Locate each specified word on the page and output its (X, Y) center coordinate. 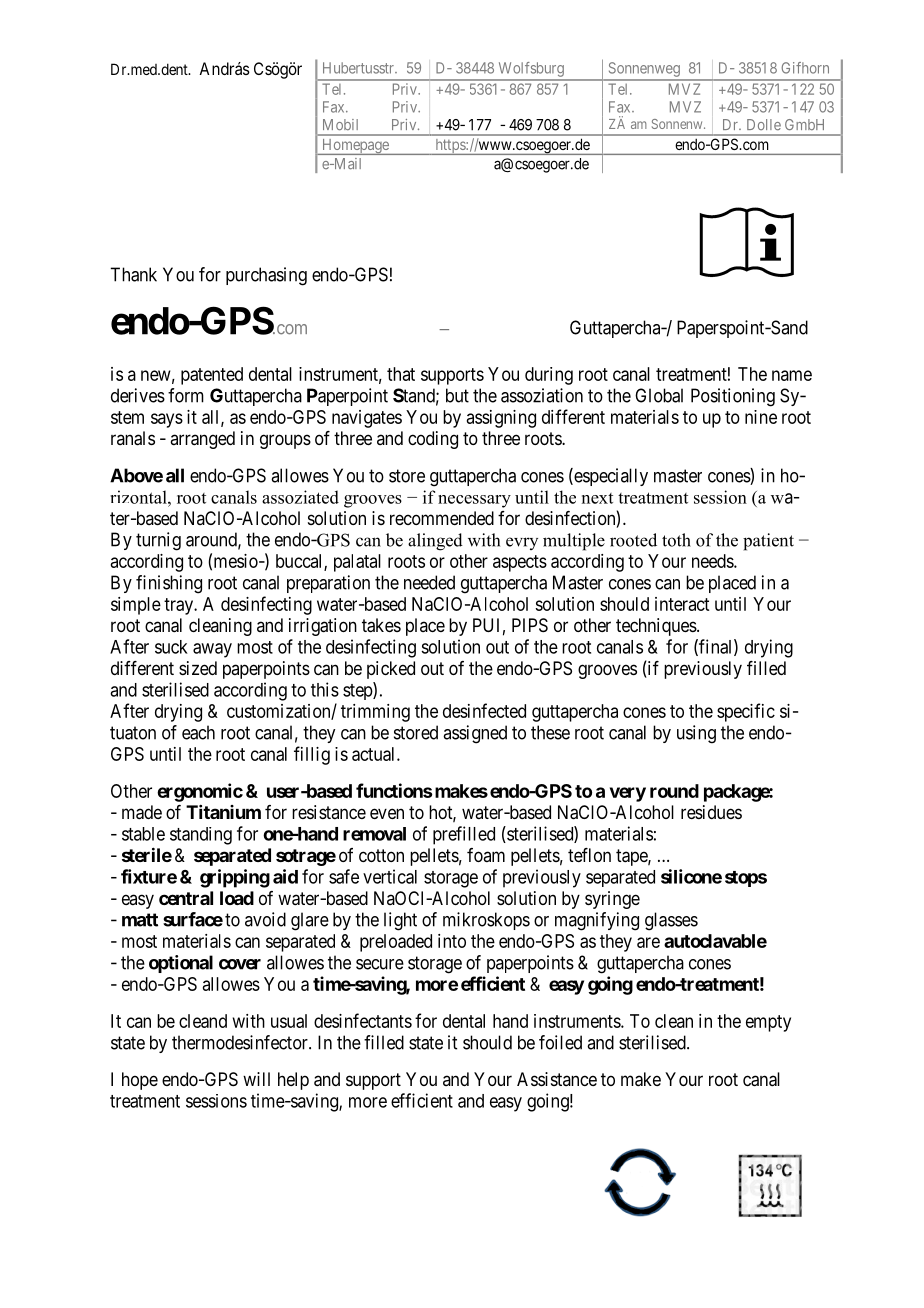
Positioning (733, 397)
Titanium (223, 812)
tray (180, 606)
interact (682, 604)
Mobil (340, 124)
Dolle (764, 124)
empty (768, 1023)
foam (486, 855)
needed (429, 582)
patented (212, 376)
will (256, 1079)
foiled (560, 1042)
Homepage (355, 147)
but (457, 395)
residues (711, 812)
